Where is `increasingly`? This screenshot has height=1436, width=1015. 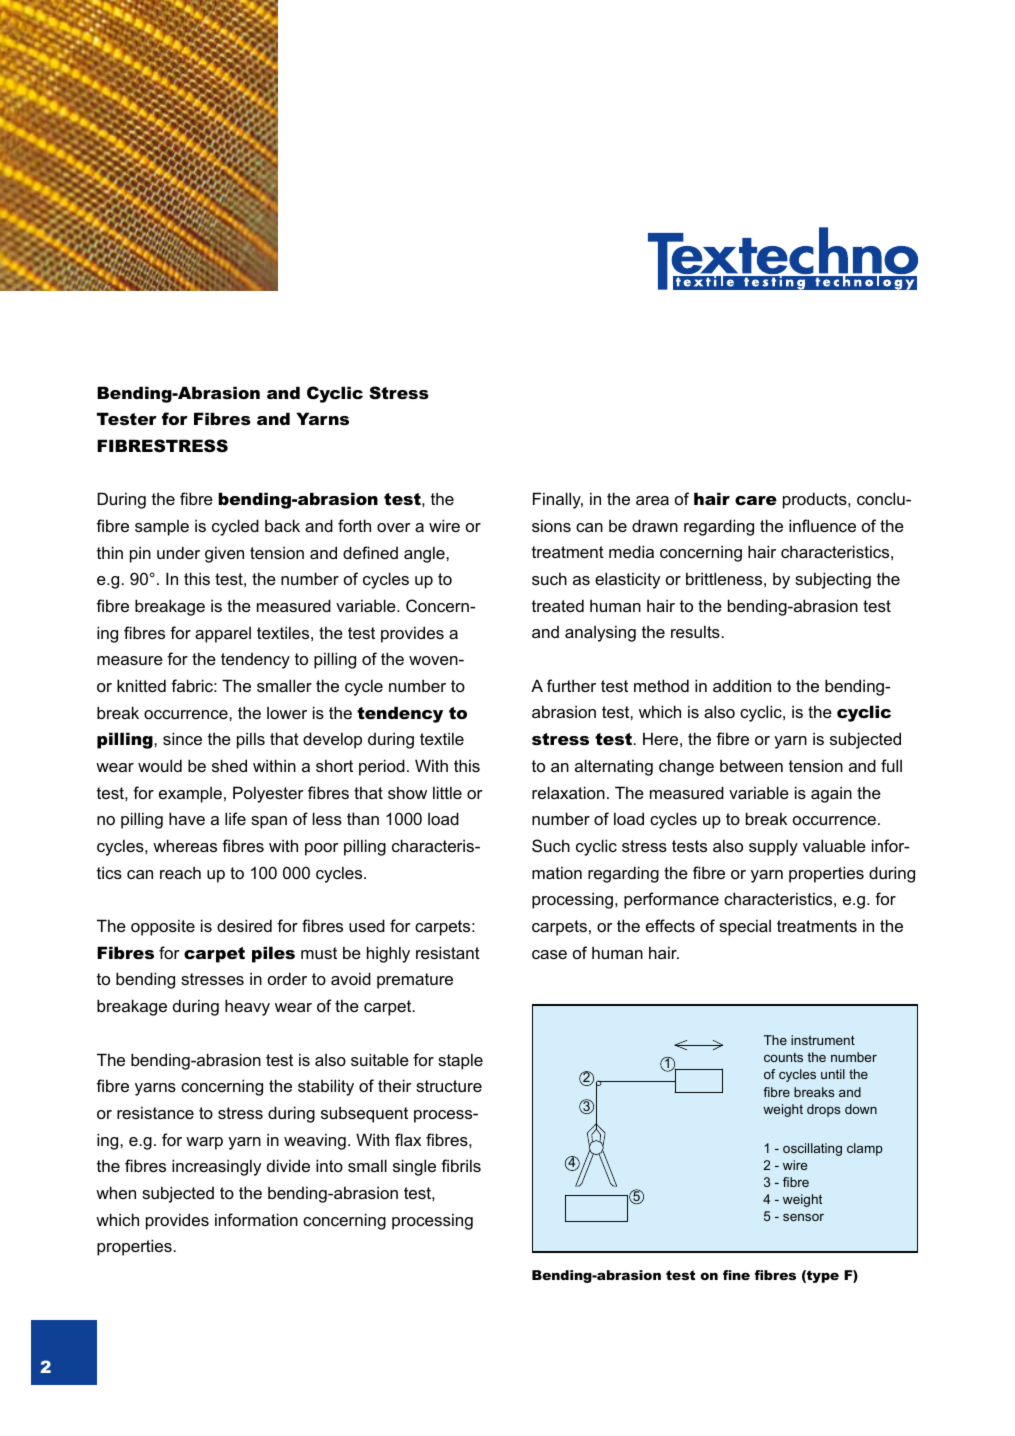
increasingly is located at coordinates (216, 1167).
